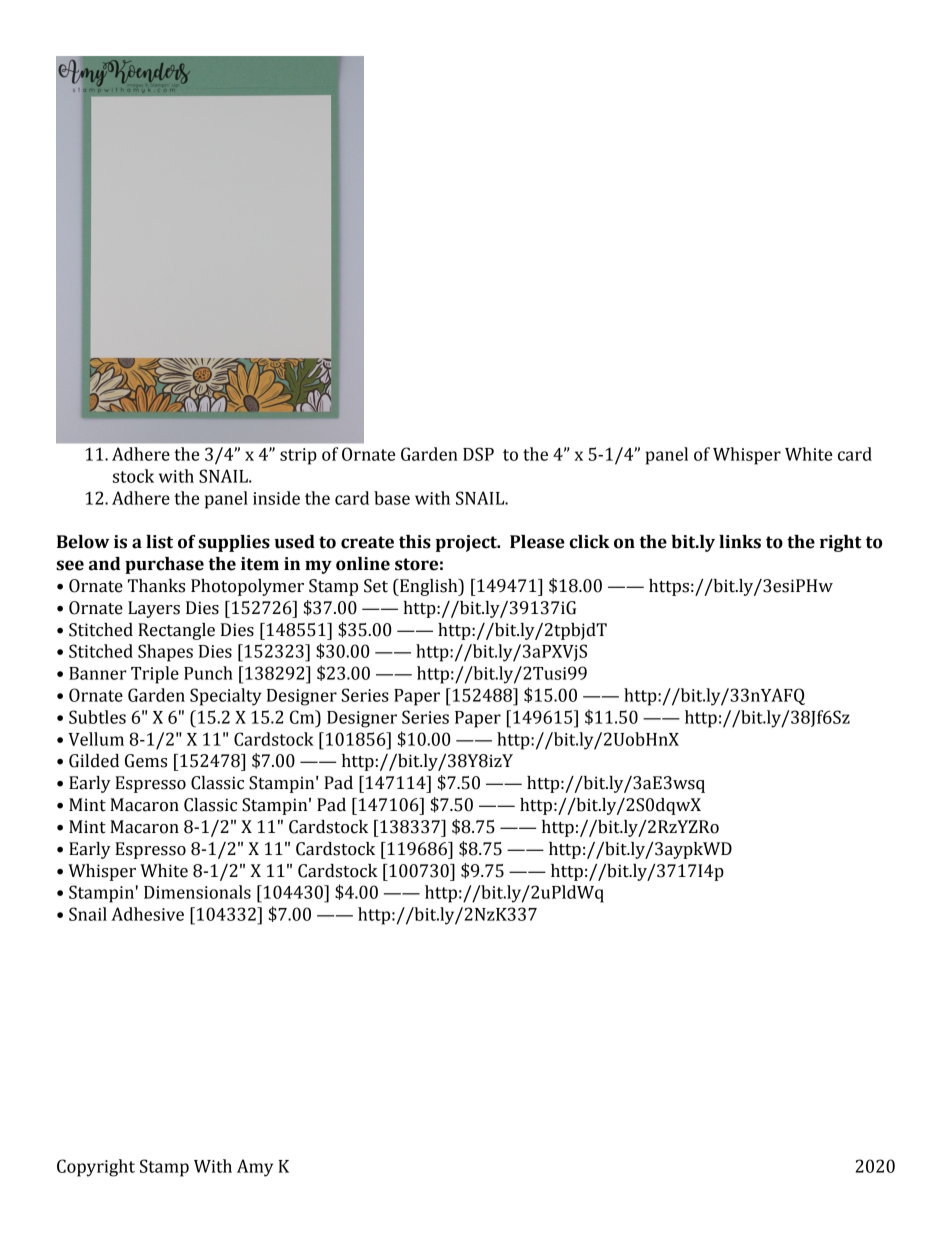  I want to click on Amy, so click(255, 1168).
